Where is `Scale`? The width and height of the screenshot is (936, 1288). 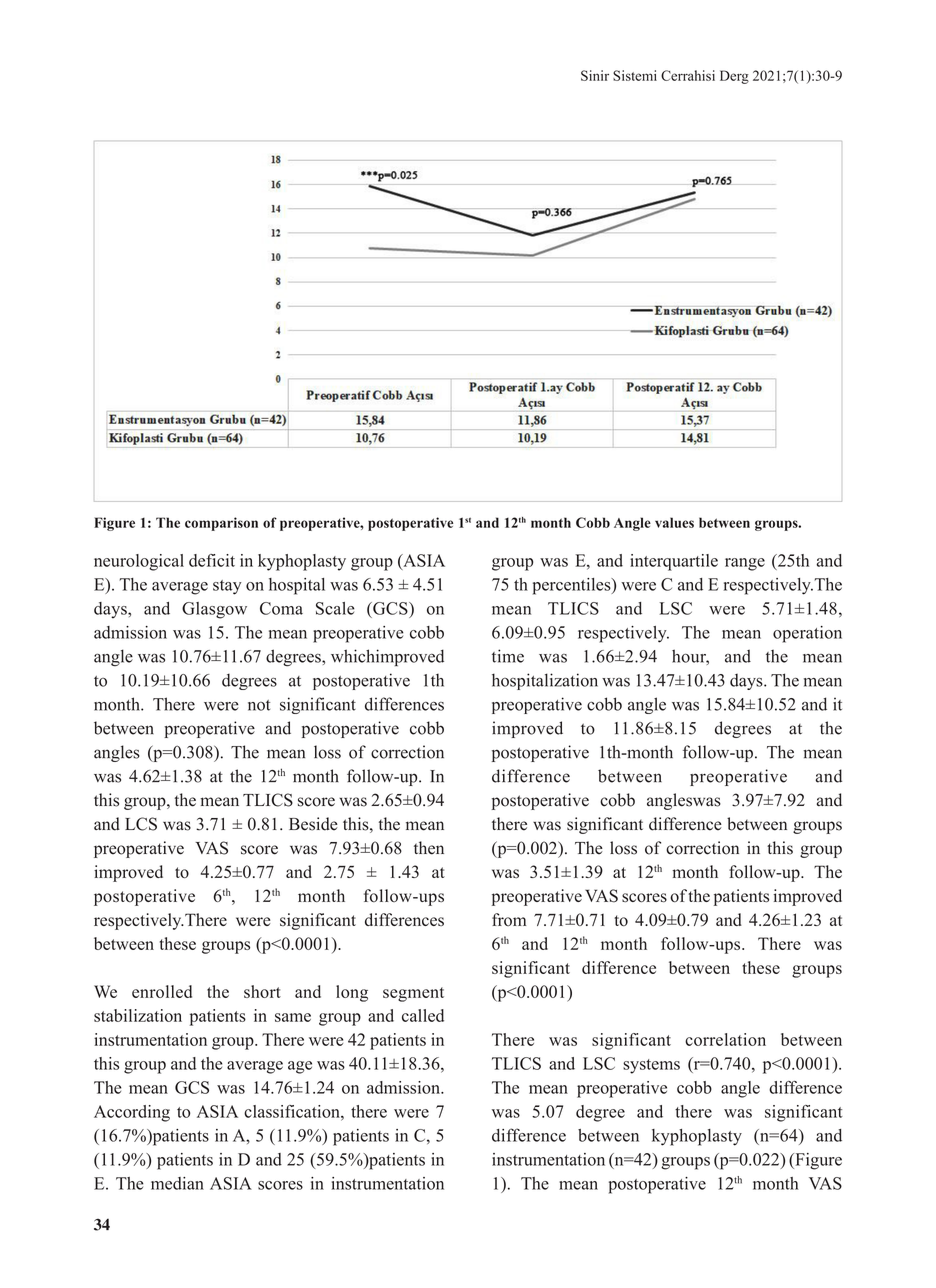
Scale is located at coordinates (335, 608).
